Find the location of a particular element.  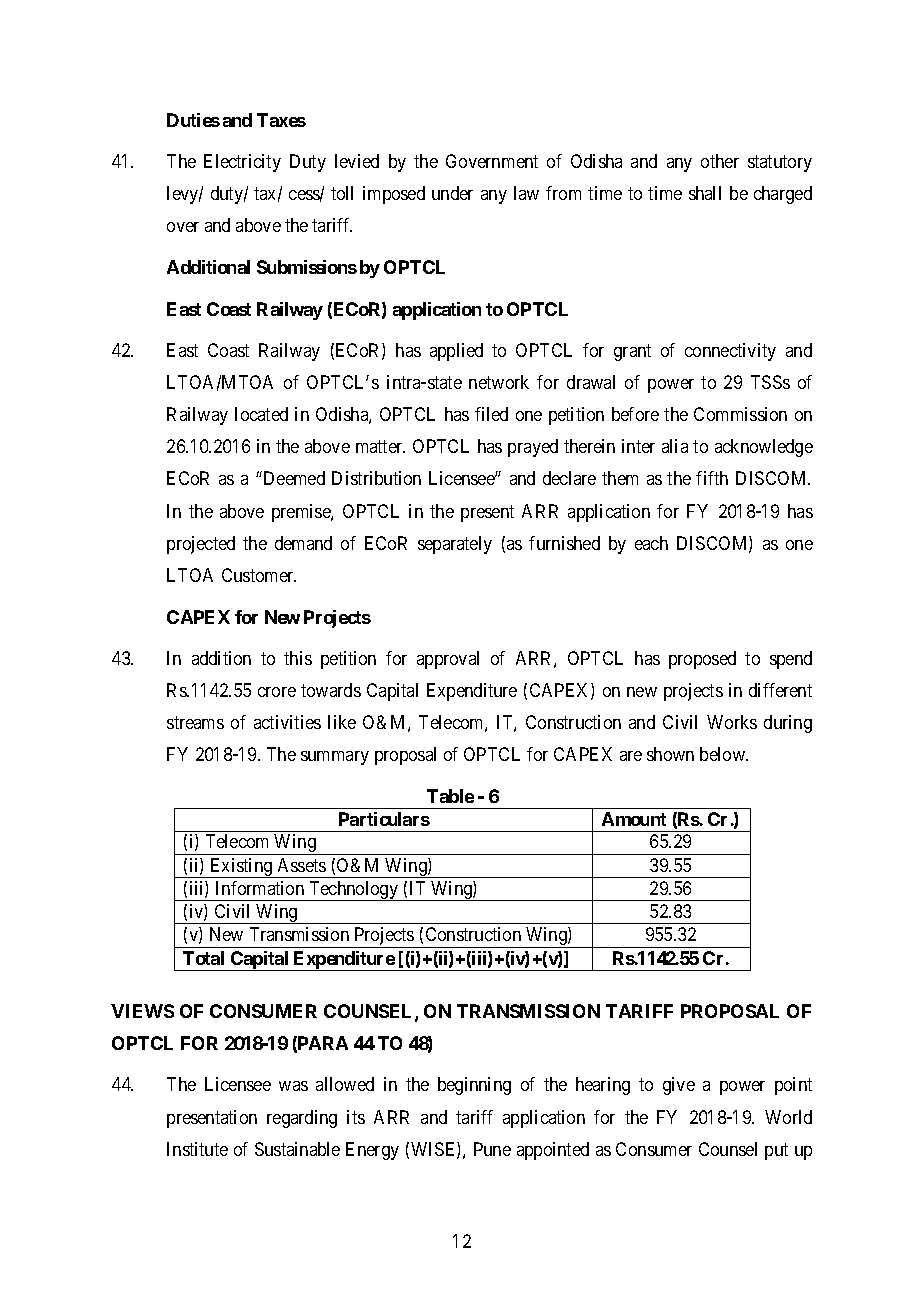

located is located at coordinates (261, 414).
